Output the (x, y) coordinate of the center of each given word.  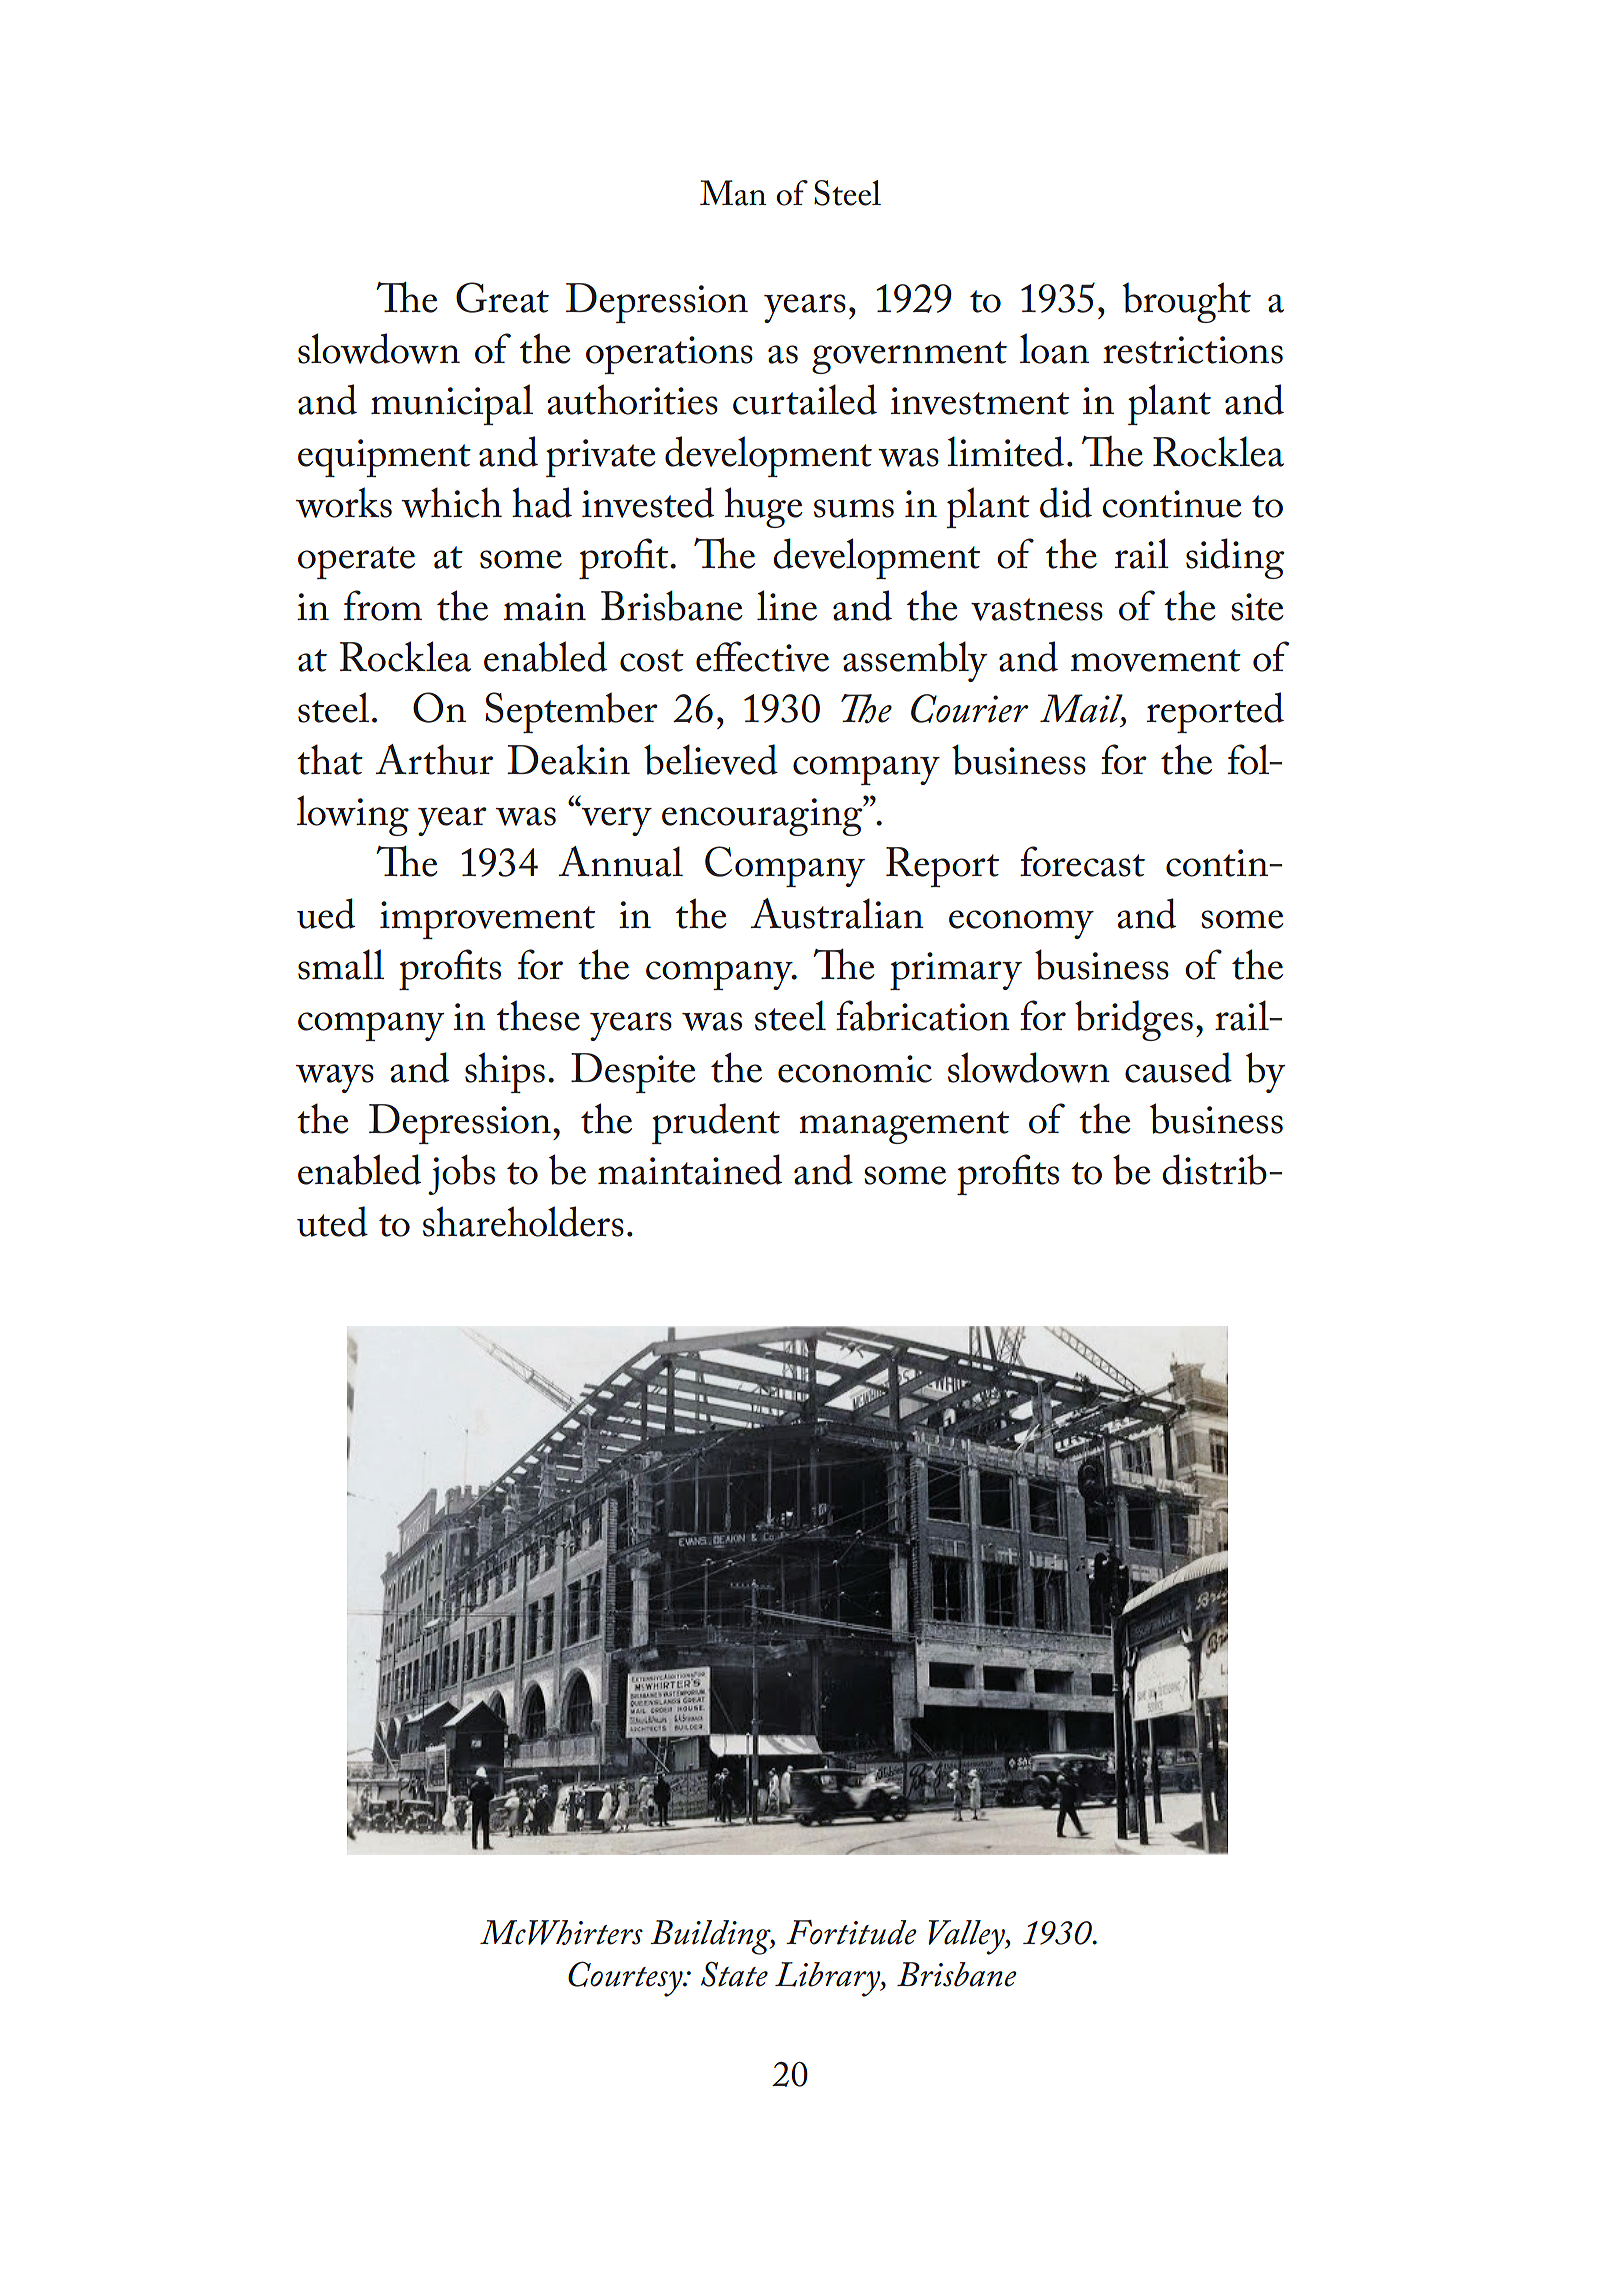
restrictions (1193, 350)
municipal (452, 404)
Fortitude (851, 1932)
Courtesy (626, 1979)
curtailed (805, 399)
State (734, 1974)
